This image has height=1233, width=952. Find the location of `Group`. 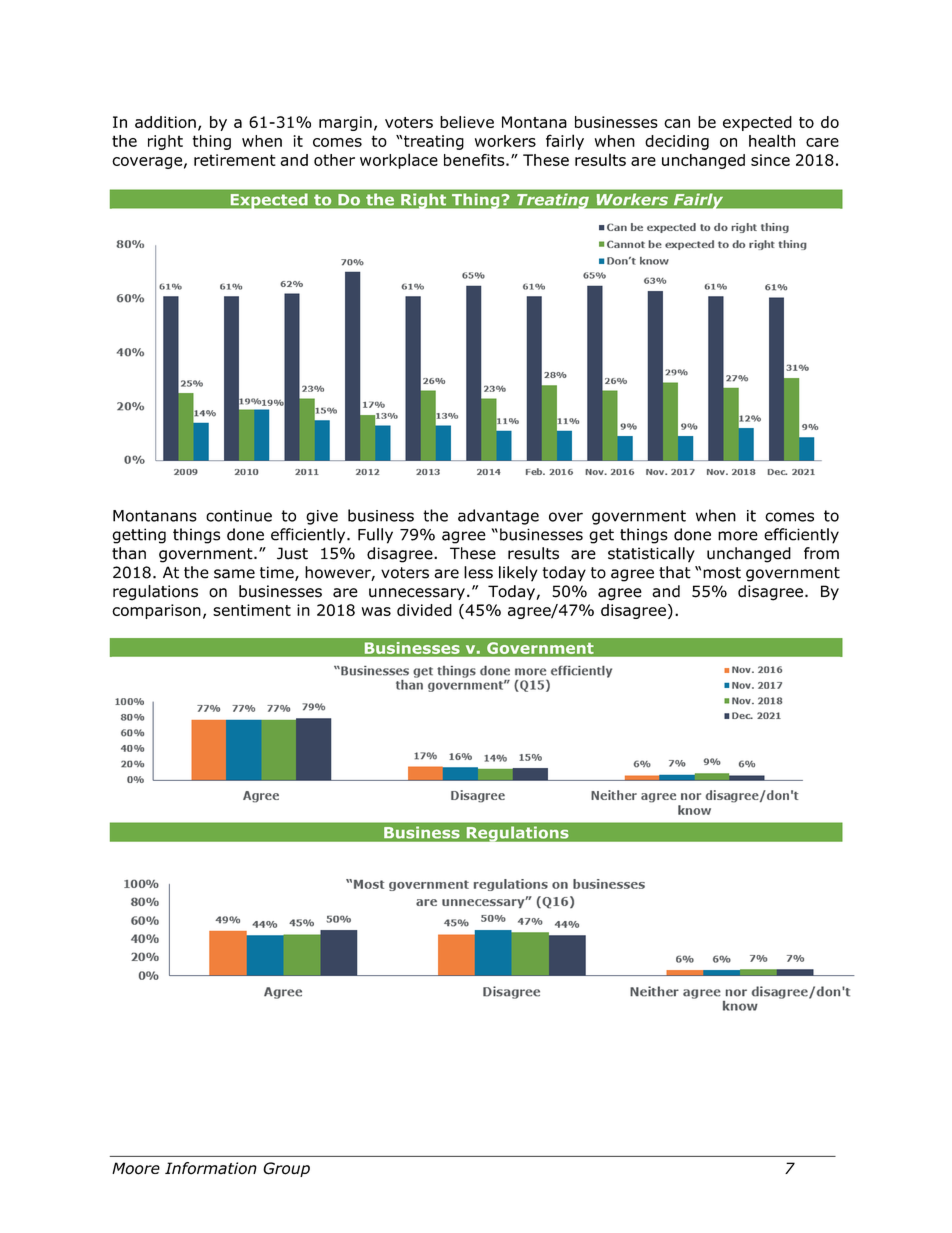

Group is located at coordinates (286, 1169).
